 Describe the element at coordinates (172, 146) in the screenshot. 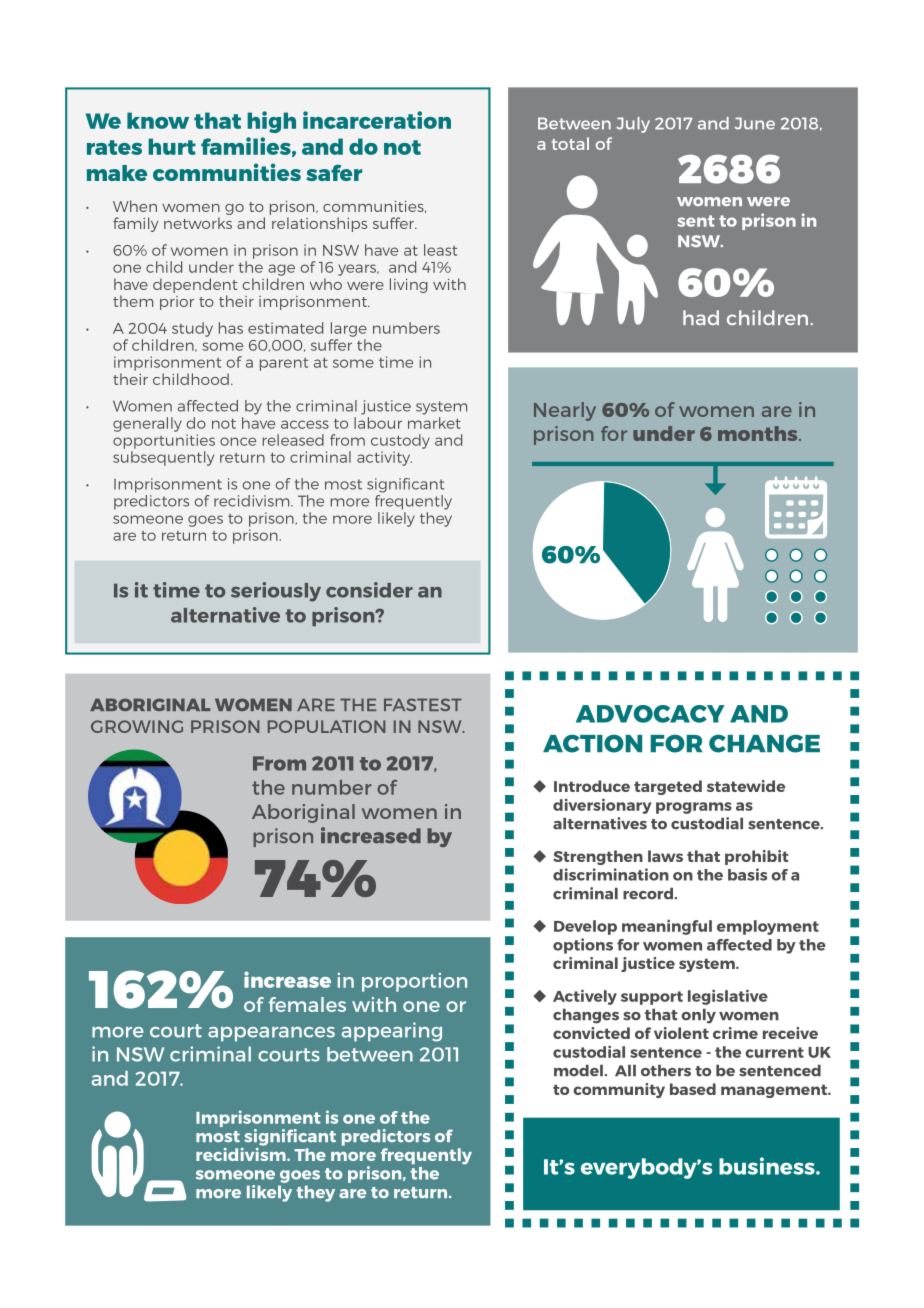

I see `hurt` at that location.
